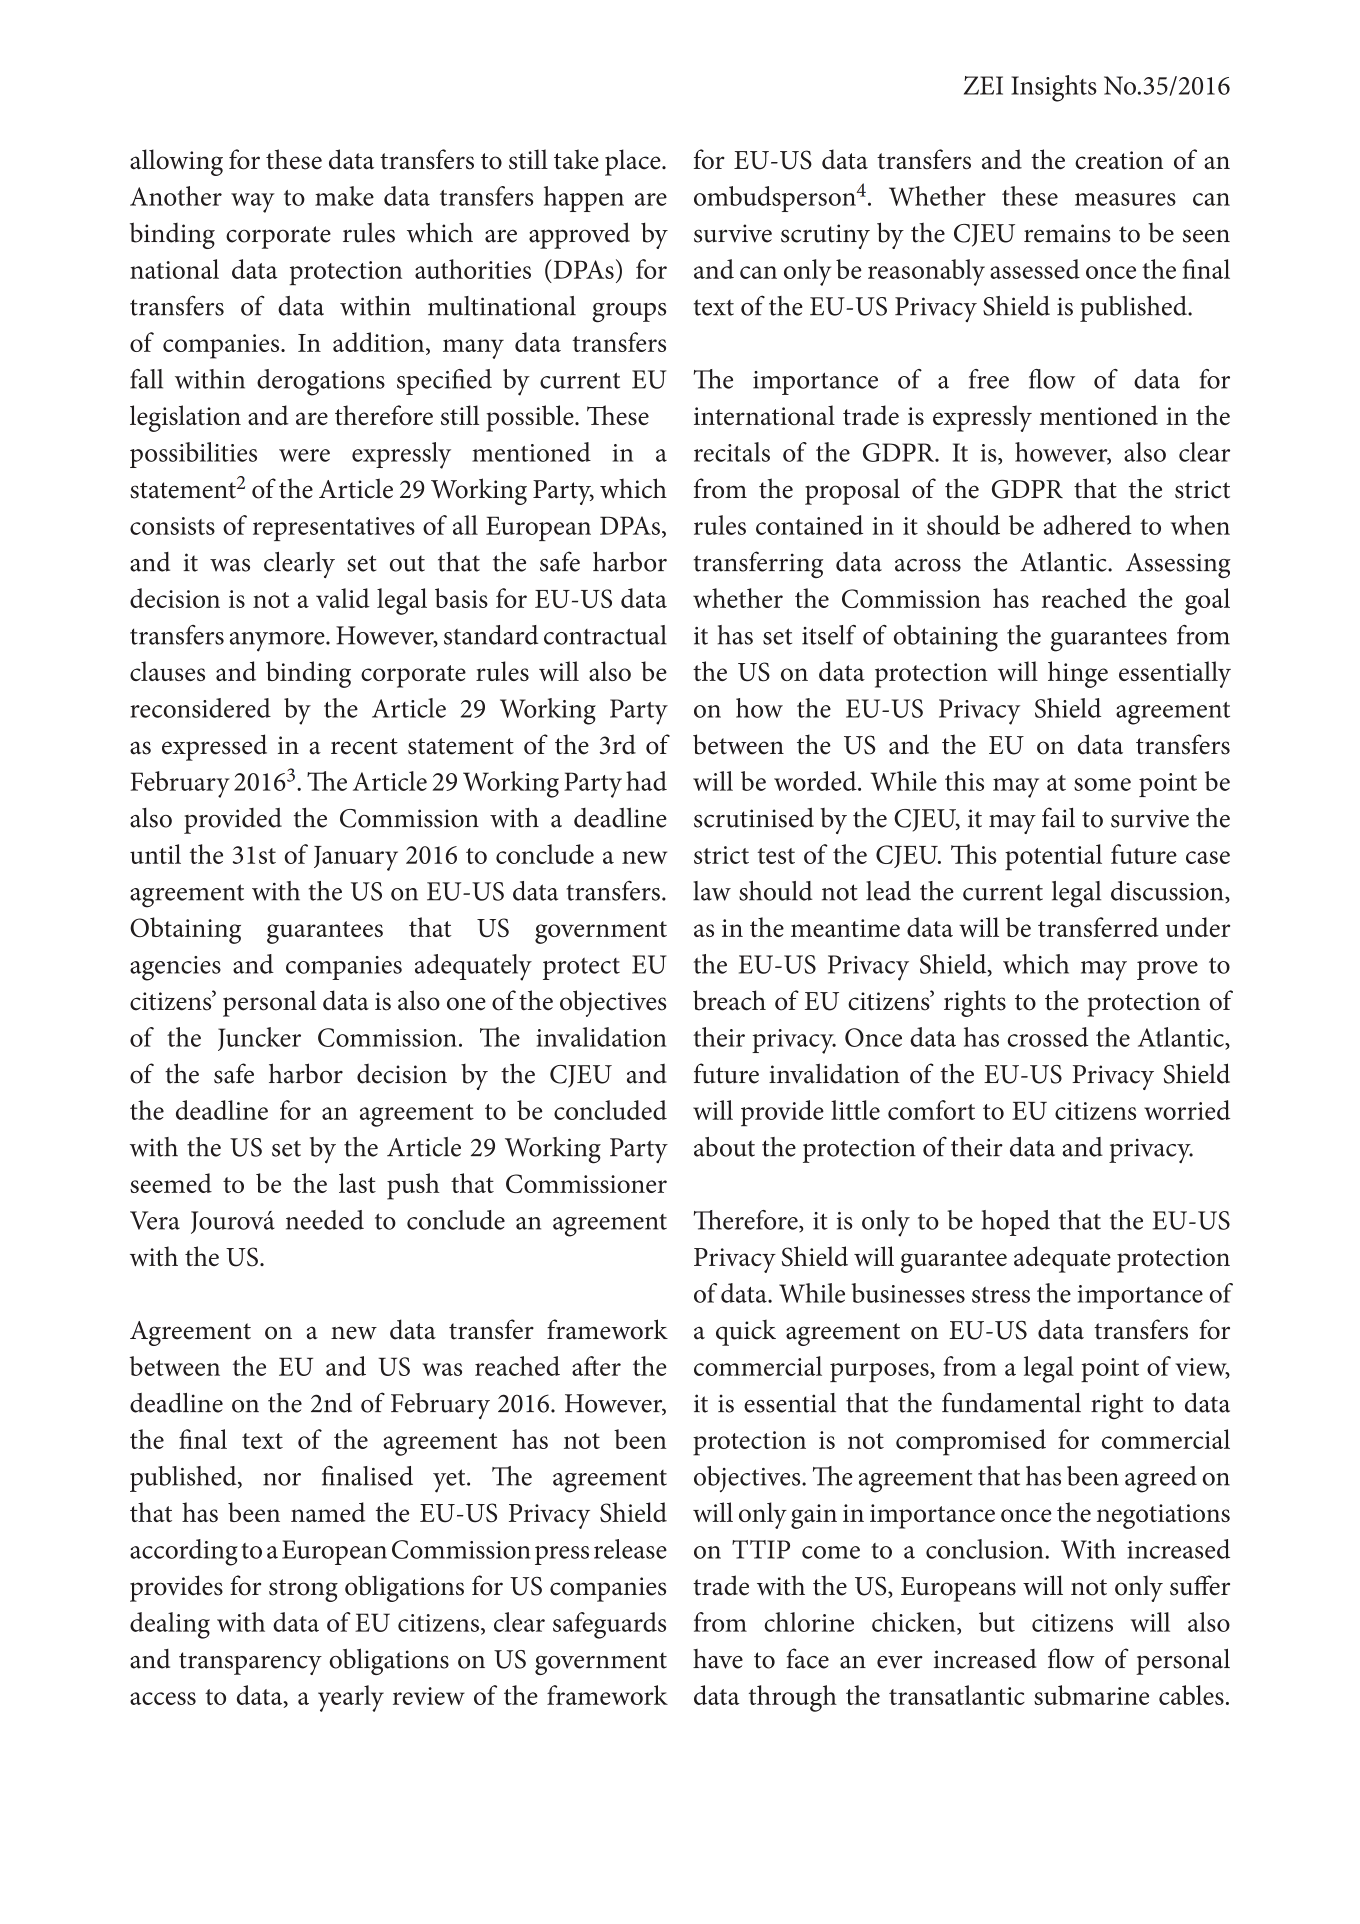 The image size is (1360, 1924). I want to click on creation, so click(1119, 160).
